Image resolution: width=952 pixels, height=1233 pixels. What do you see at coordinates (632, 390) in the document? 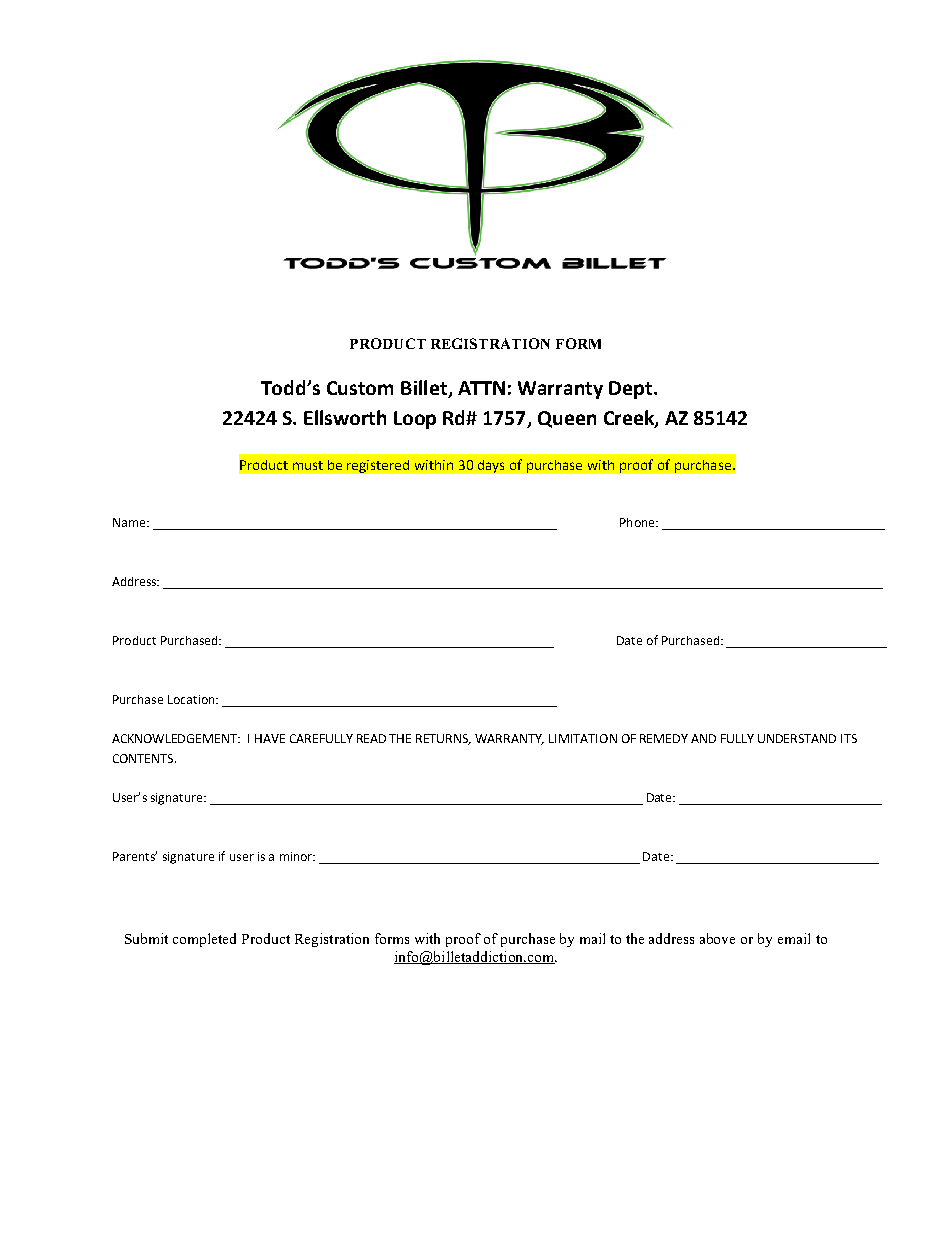
I see `Dept` at bounding box center [632, 390].
